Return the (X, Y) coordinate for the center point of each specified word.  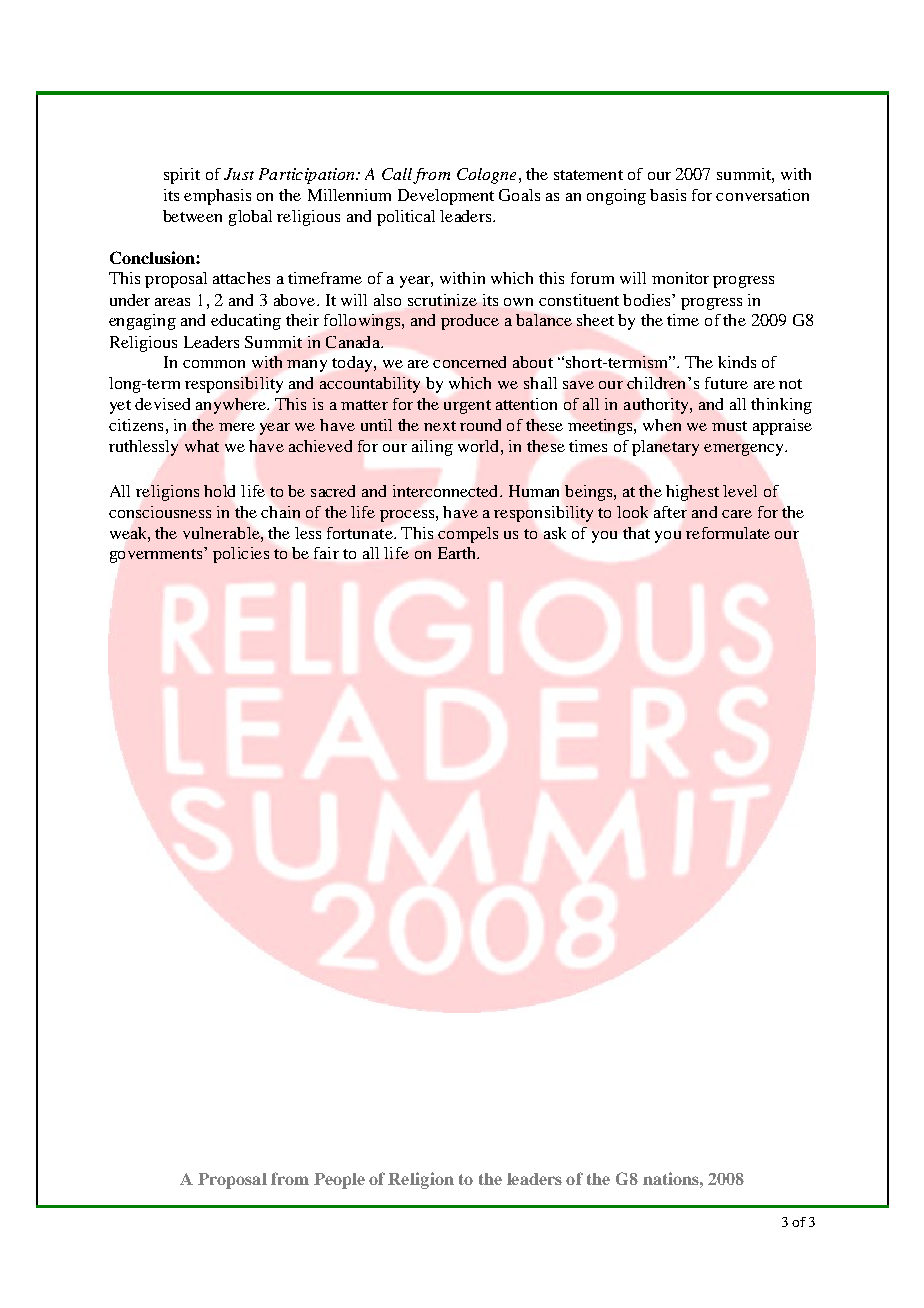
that (636, 533)
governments (156, 556)
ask (555, 533)
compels (468, 535)
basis (668, 195)
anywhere (232, 406)
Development (446, 197)
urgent (467, 407)
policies (241, 555)
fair (326, 553)
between (192, 216)
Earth (458, 553)
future (726, 383)
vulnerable (222, 533)
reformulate (728, 533)
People (339, 1181)
